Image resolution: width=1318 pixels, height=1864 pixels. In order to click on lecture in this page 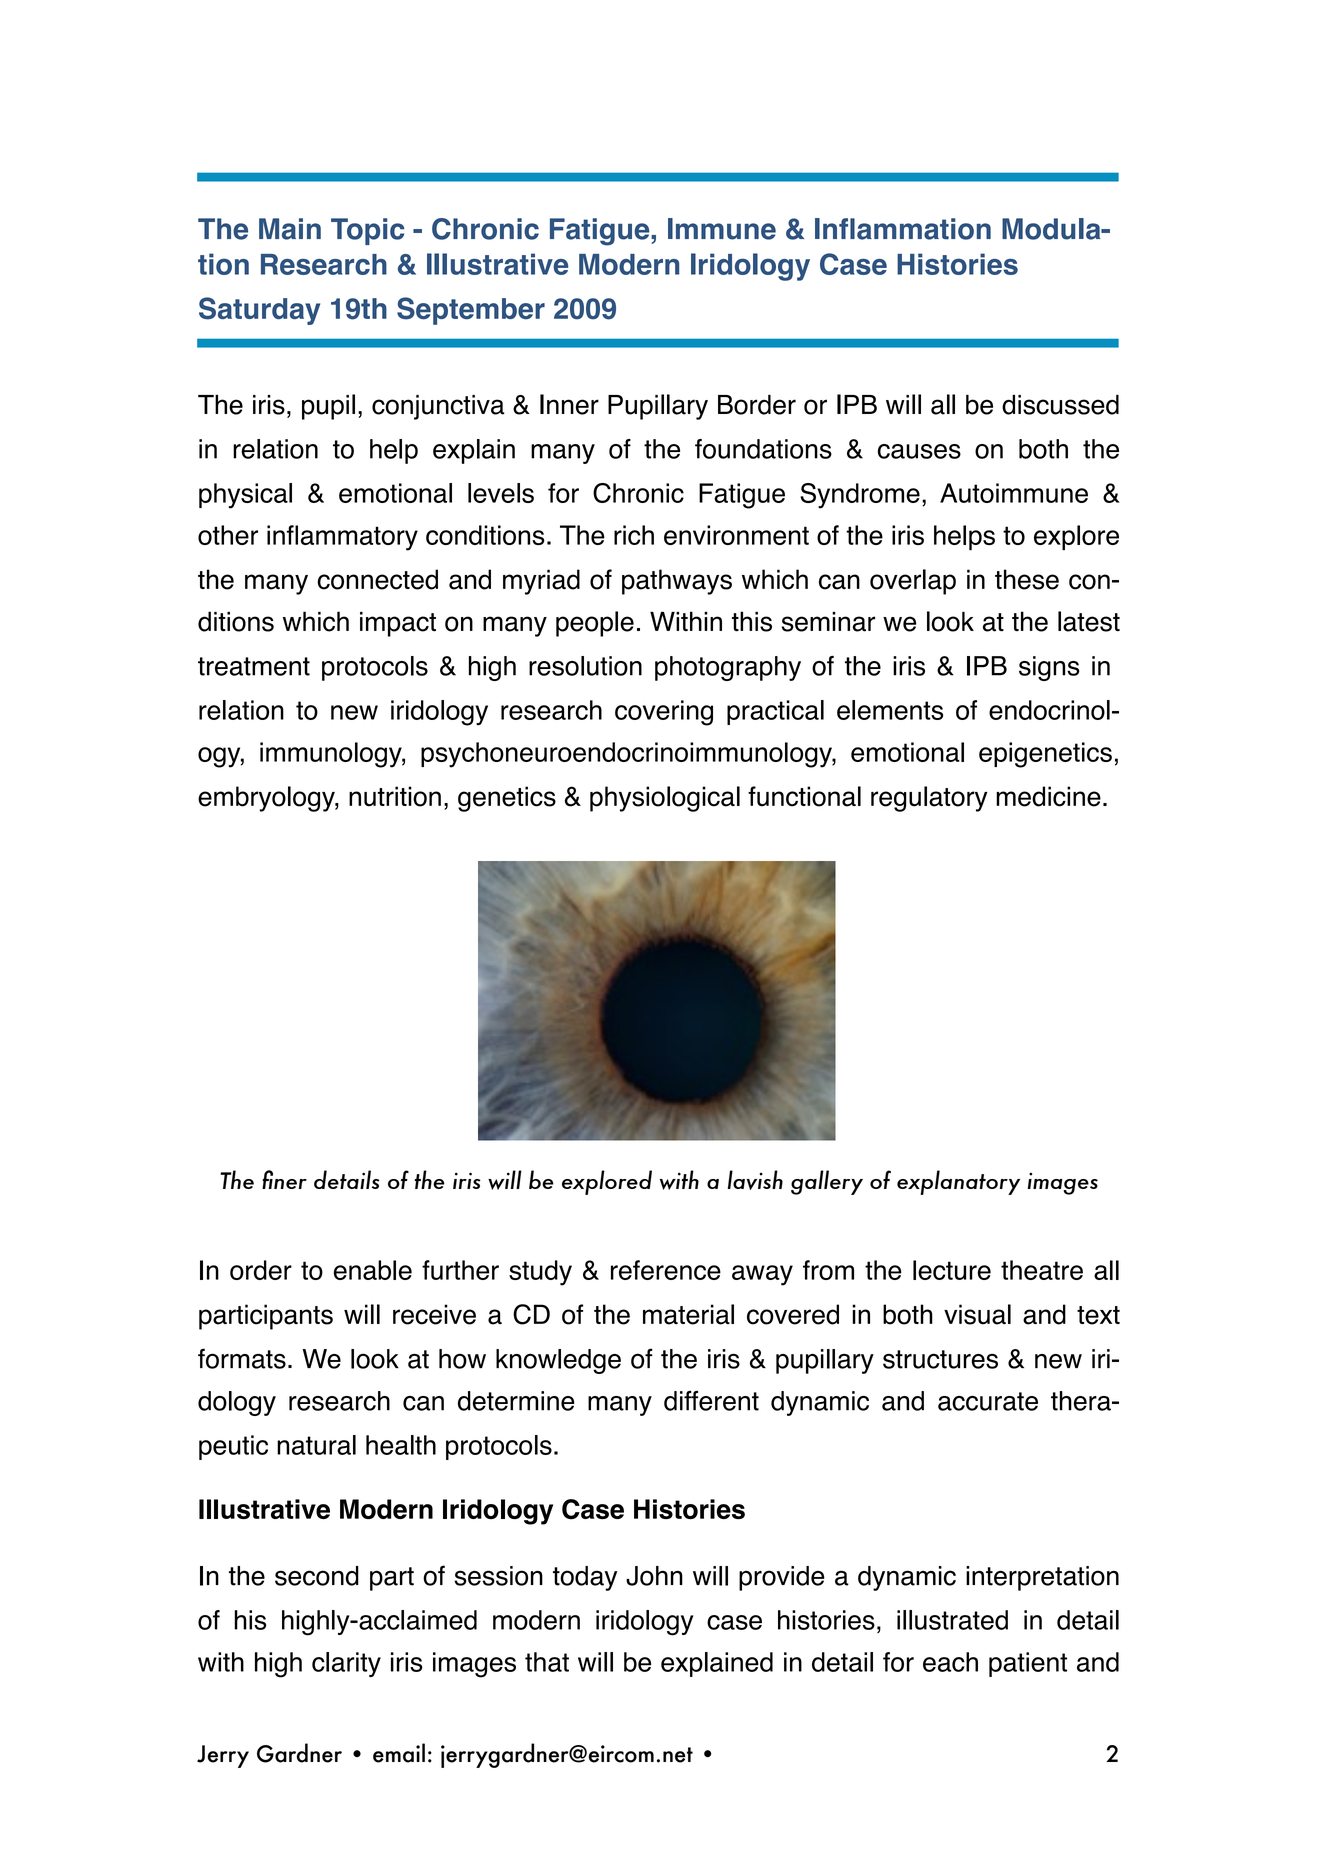, I will do `click(952, 1270)`.
